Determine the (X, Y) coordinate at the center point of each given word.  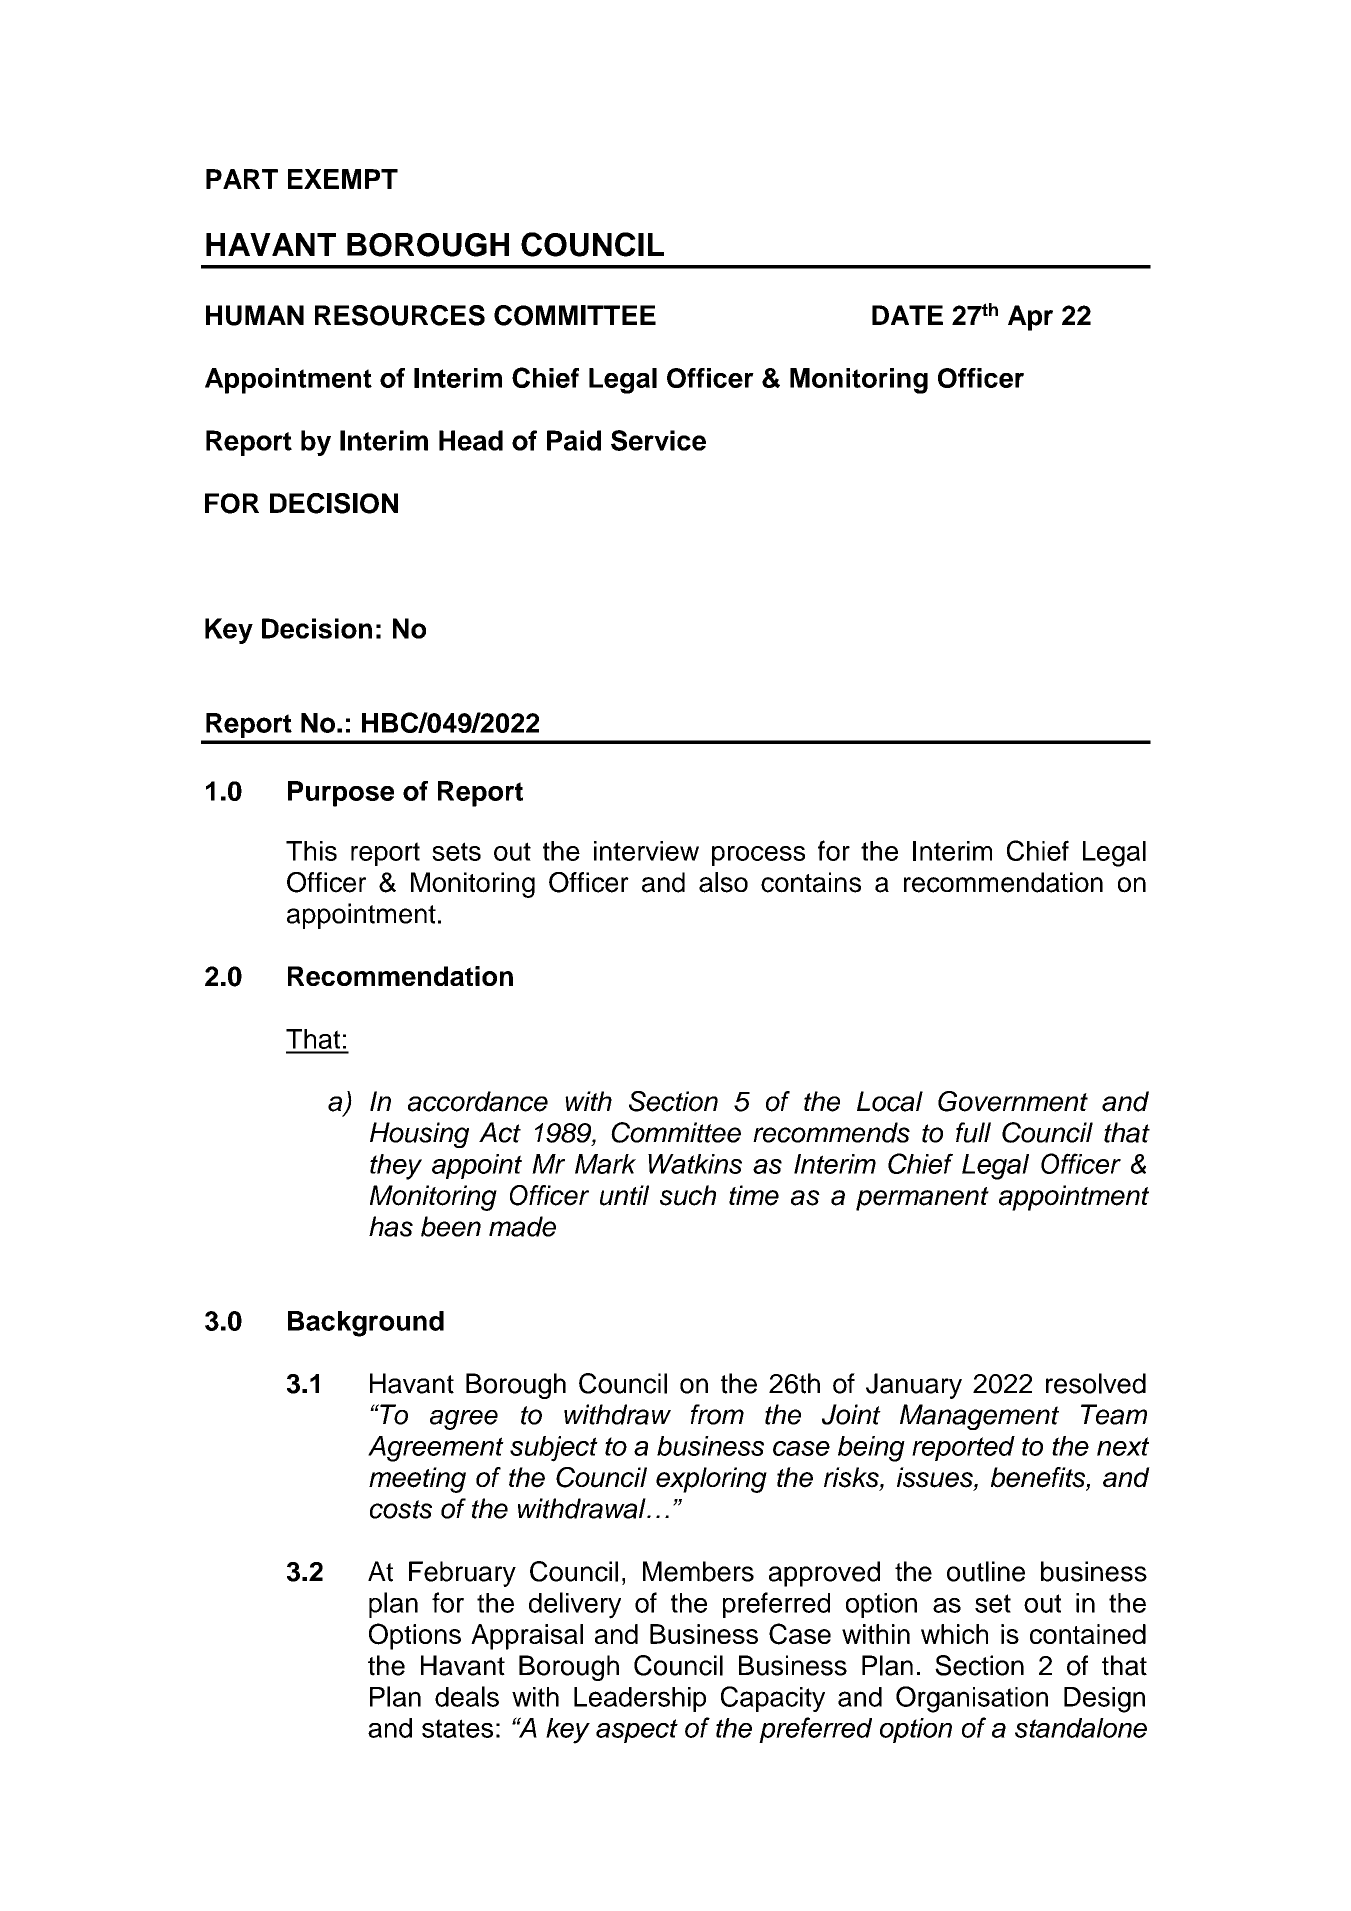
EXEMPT (343, 179)
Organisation (972, 1699)
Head (471, 440)
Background (366, 1324)
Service (658, 440)
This (311, 851)
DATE (907, 315)
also (723, 882)
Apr (1030, 318)
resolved (1096, 1383)
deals (467, 1696)
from (717, 1414)
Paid (574, 440)
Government (1013, 1101)
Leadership (640, 1699)
